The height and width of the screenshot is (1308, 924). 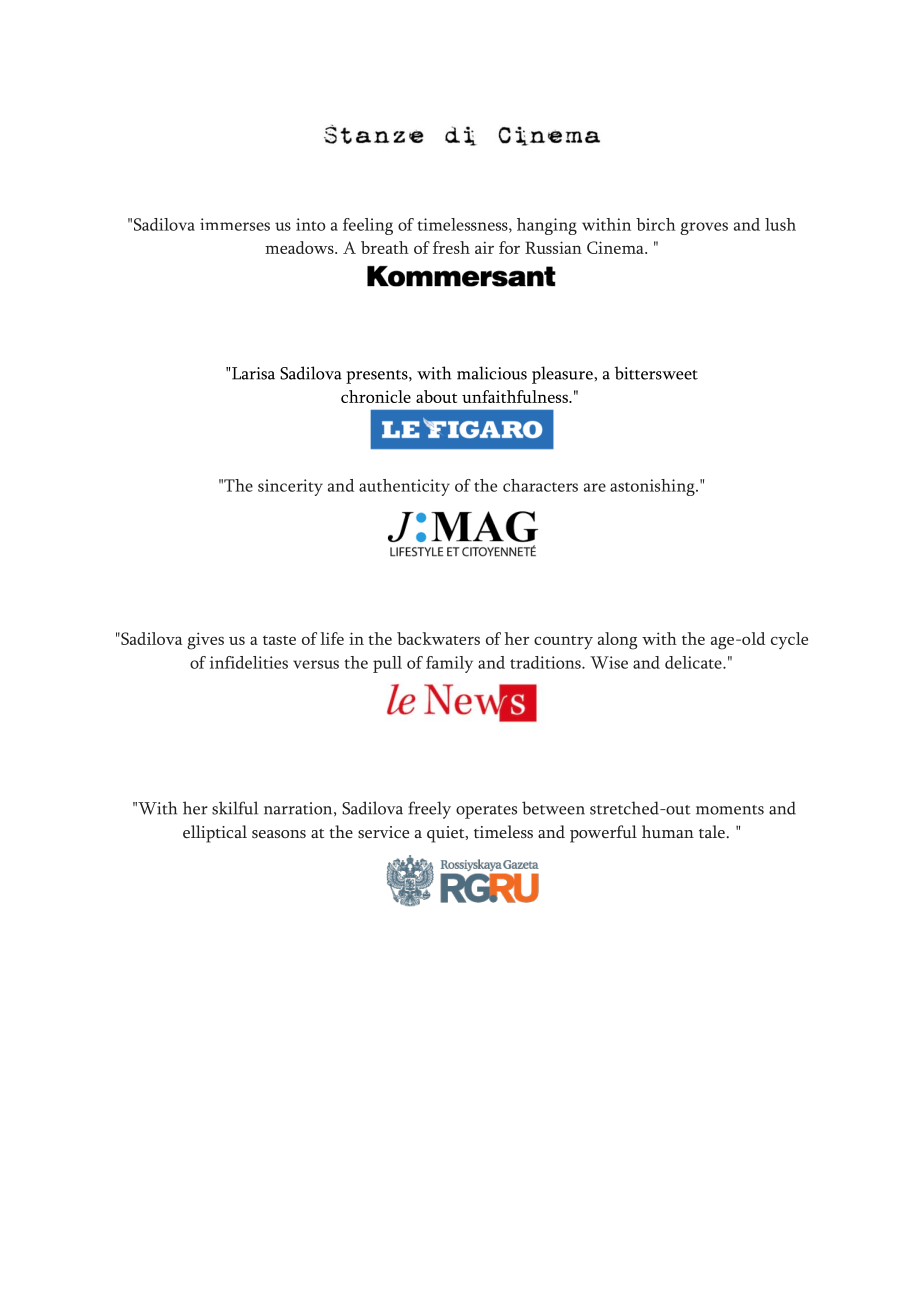 I want to click on for, so click(x=509, y=247).
